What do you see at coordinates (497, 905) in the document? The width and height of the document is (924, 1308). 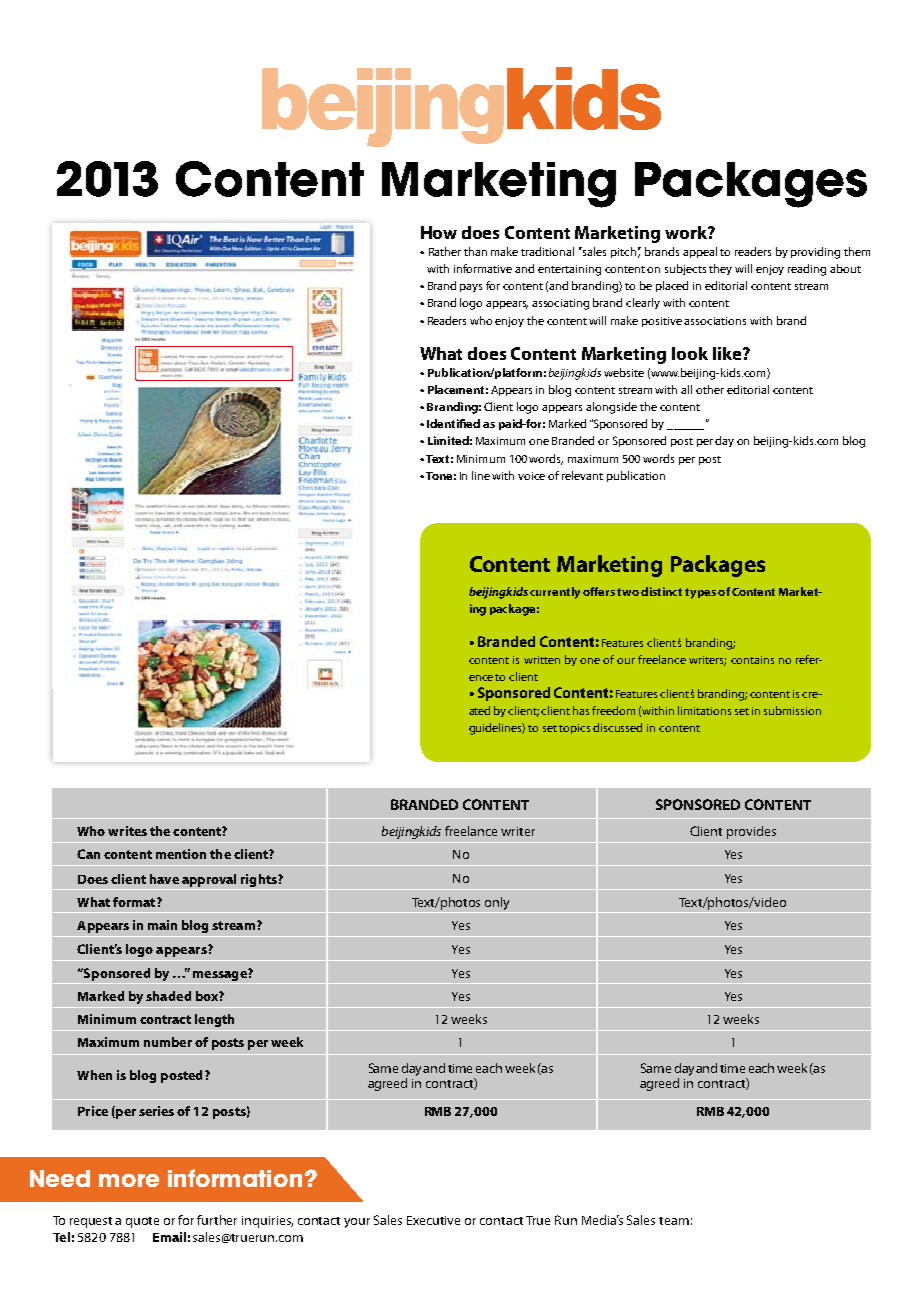 I see `only` at bounding box center [497, 905].
